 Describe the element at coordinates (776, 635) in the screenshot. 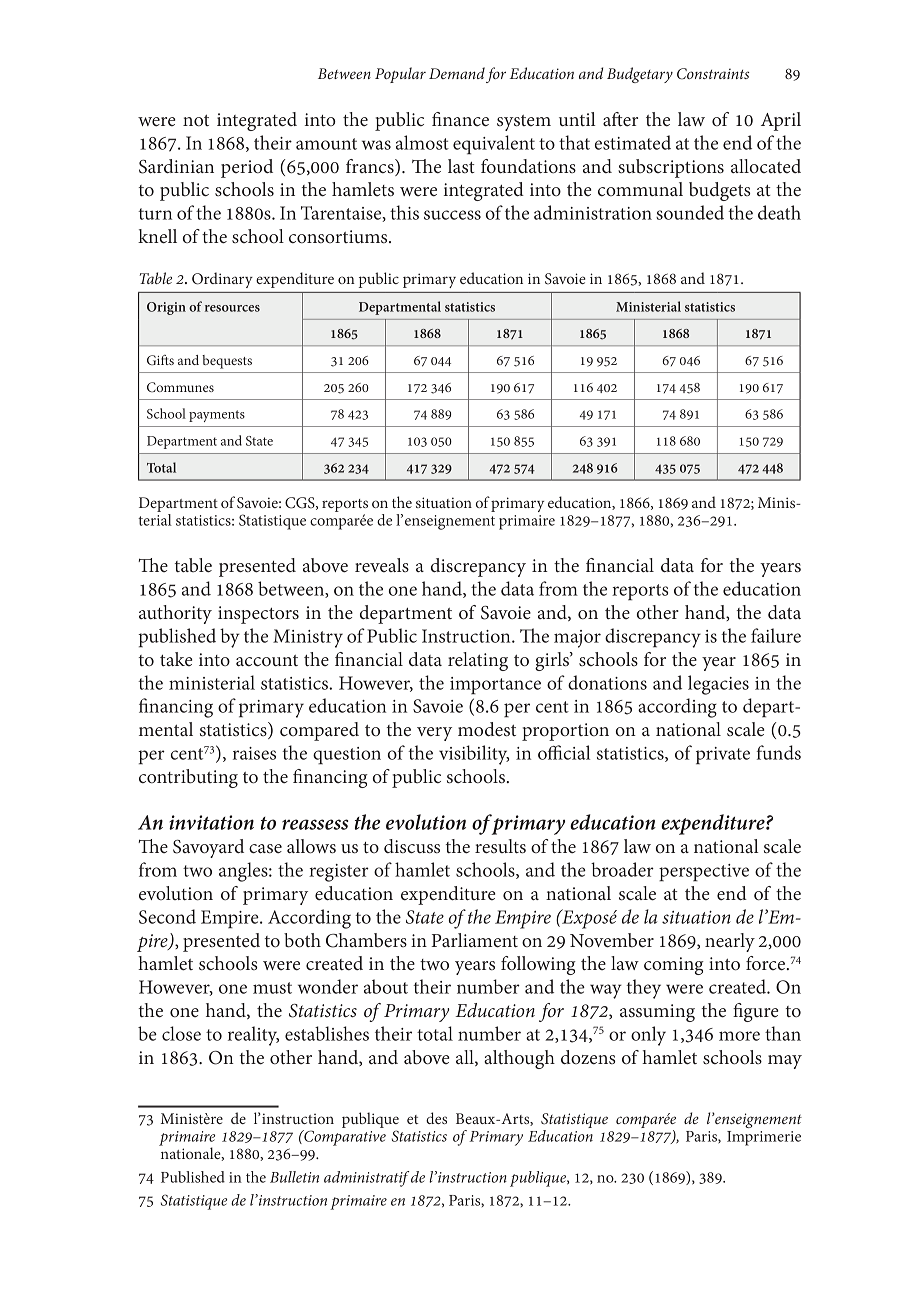

I see `failure` at that location.
